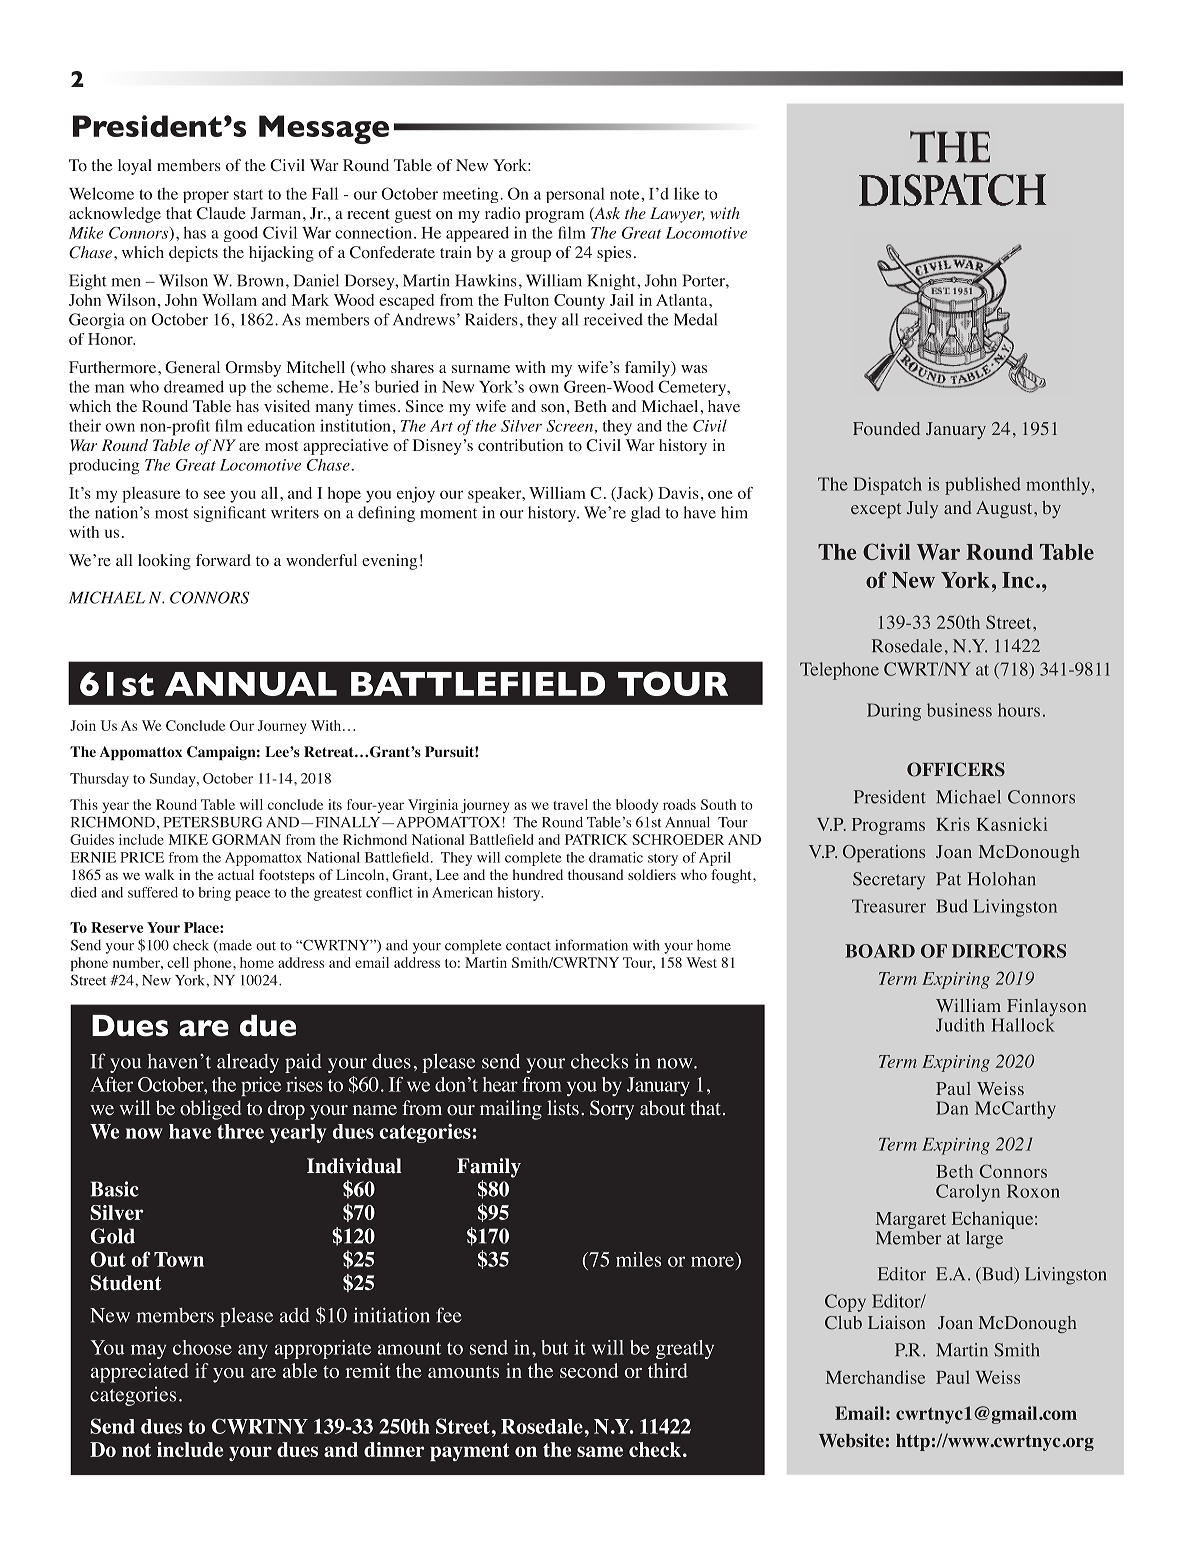  I want to click on appreciated, so click(140, 1373).
